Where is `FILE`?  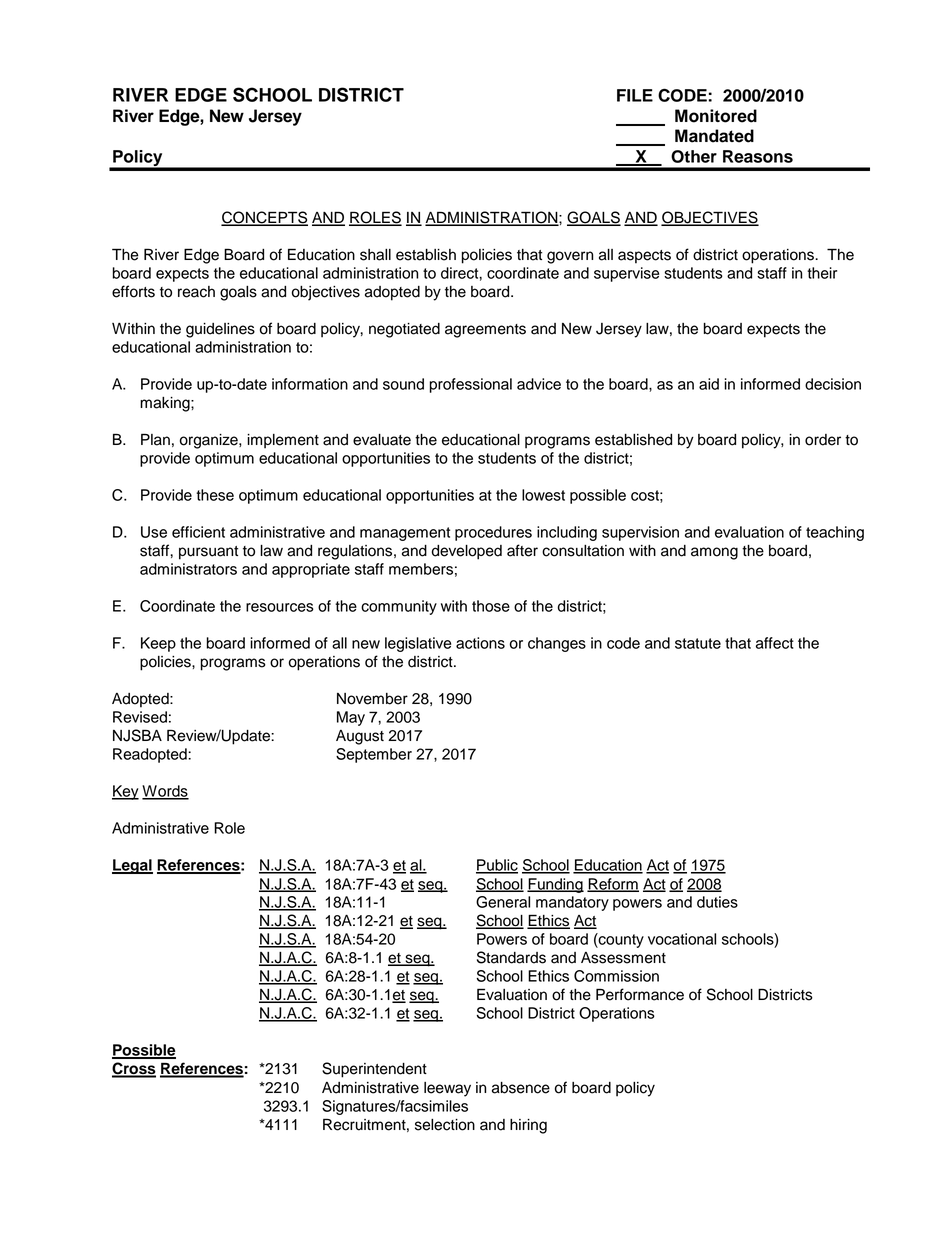 FILE is located at coordinates (635, 95).
